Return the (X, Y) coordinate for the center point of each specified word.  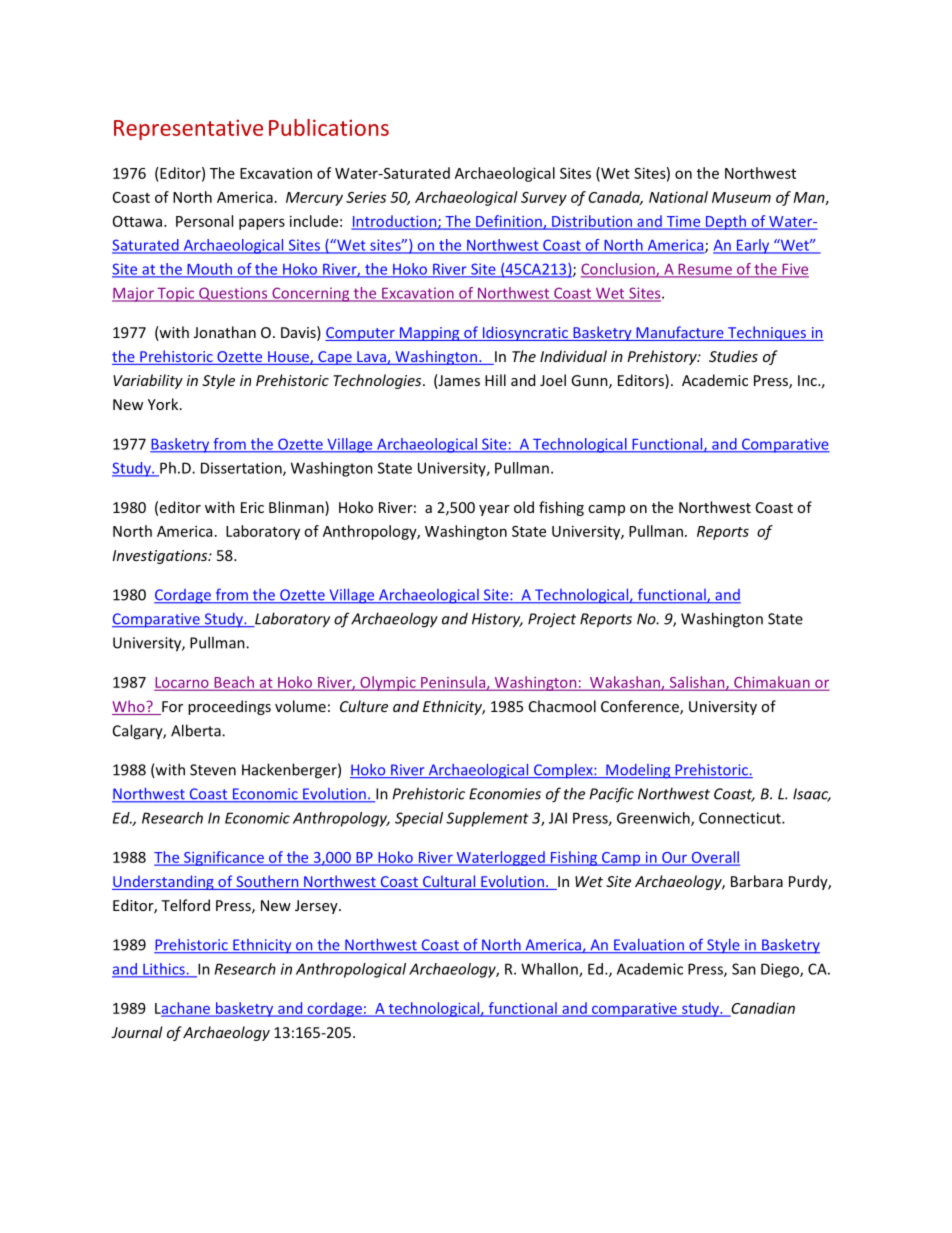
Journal (137, 1032)
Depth (726, 222)
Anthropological (351, 970)
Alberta (197, 730)
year (494, 510)
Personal (204, 221)
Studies (733, 356)
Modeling (638, 771)
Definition (509, 222)
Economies (505, 794)
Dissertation (242, 469)
